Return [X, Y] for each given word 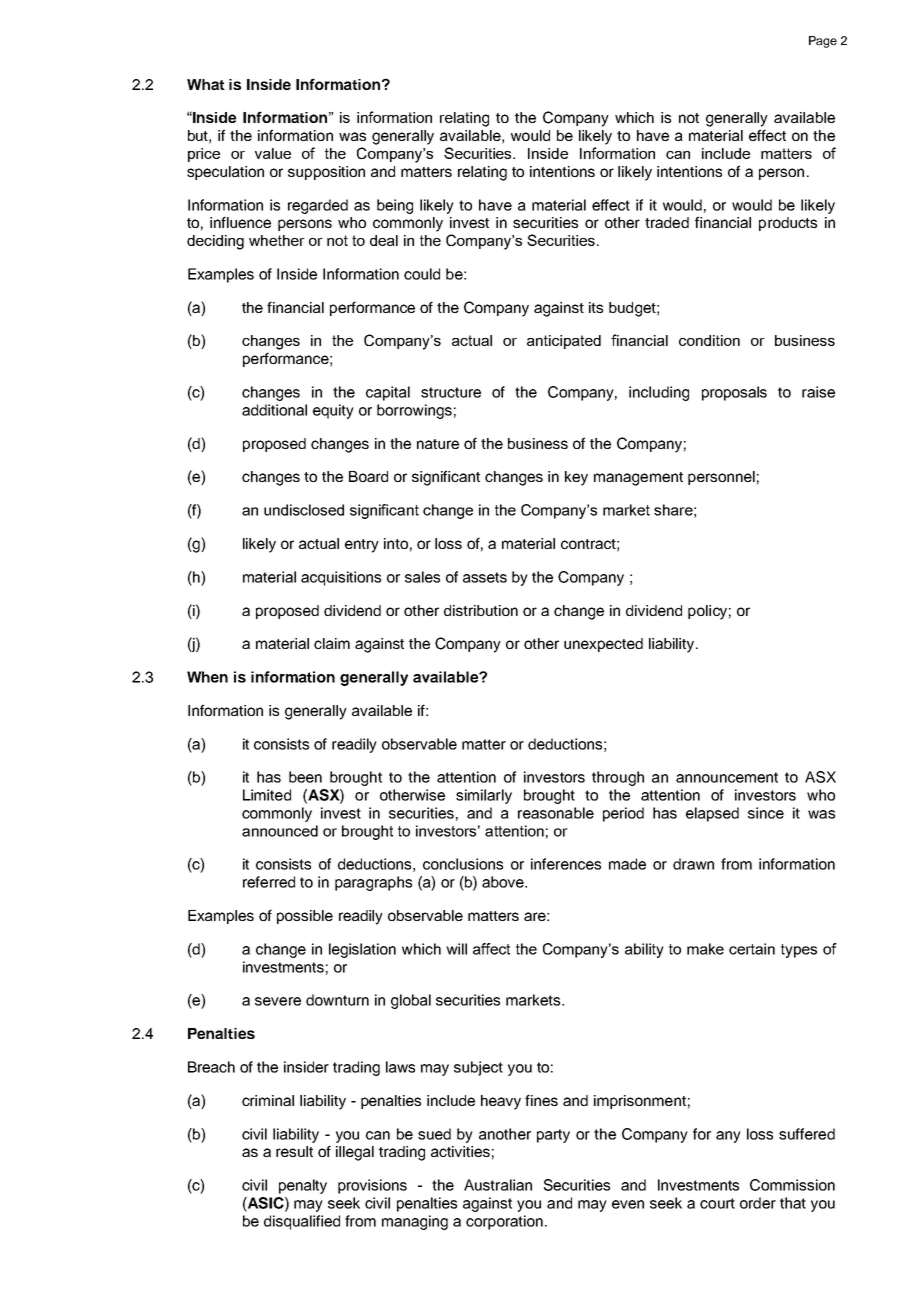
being [395, 206]
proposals [734, 393]
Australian [498, 1185]
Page [823, 42]
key [576, 478]
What [206, 84]
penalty [303, 1186]
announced [280, 831]
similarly [484, 796]
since [766, 813]
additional [274, 410]
